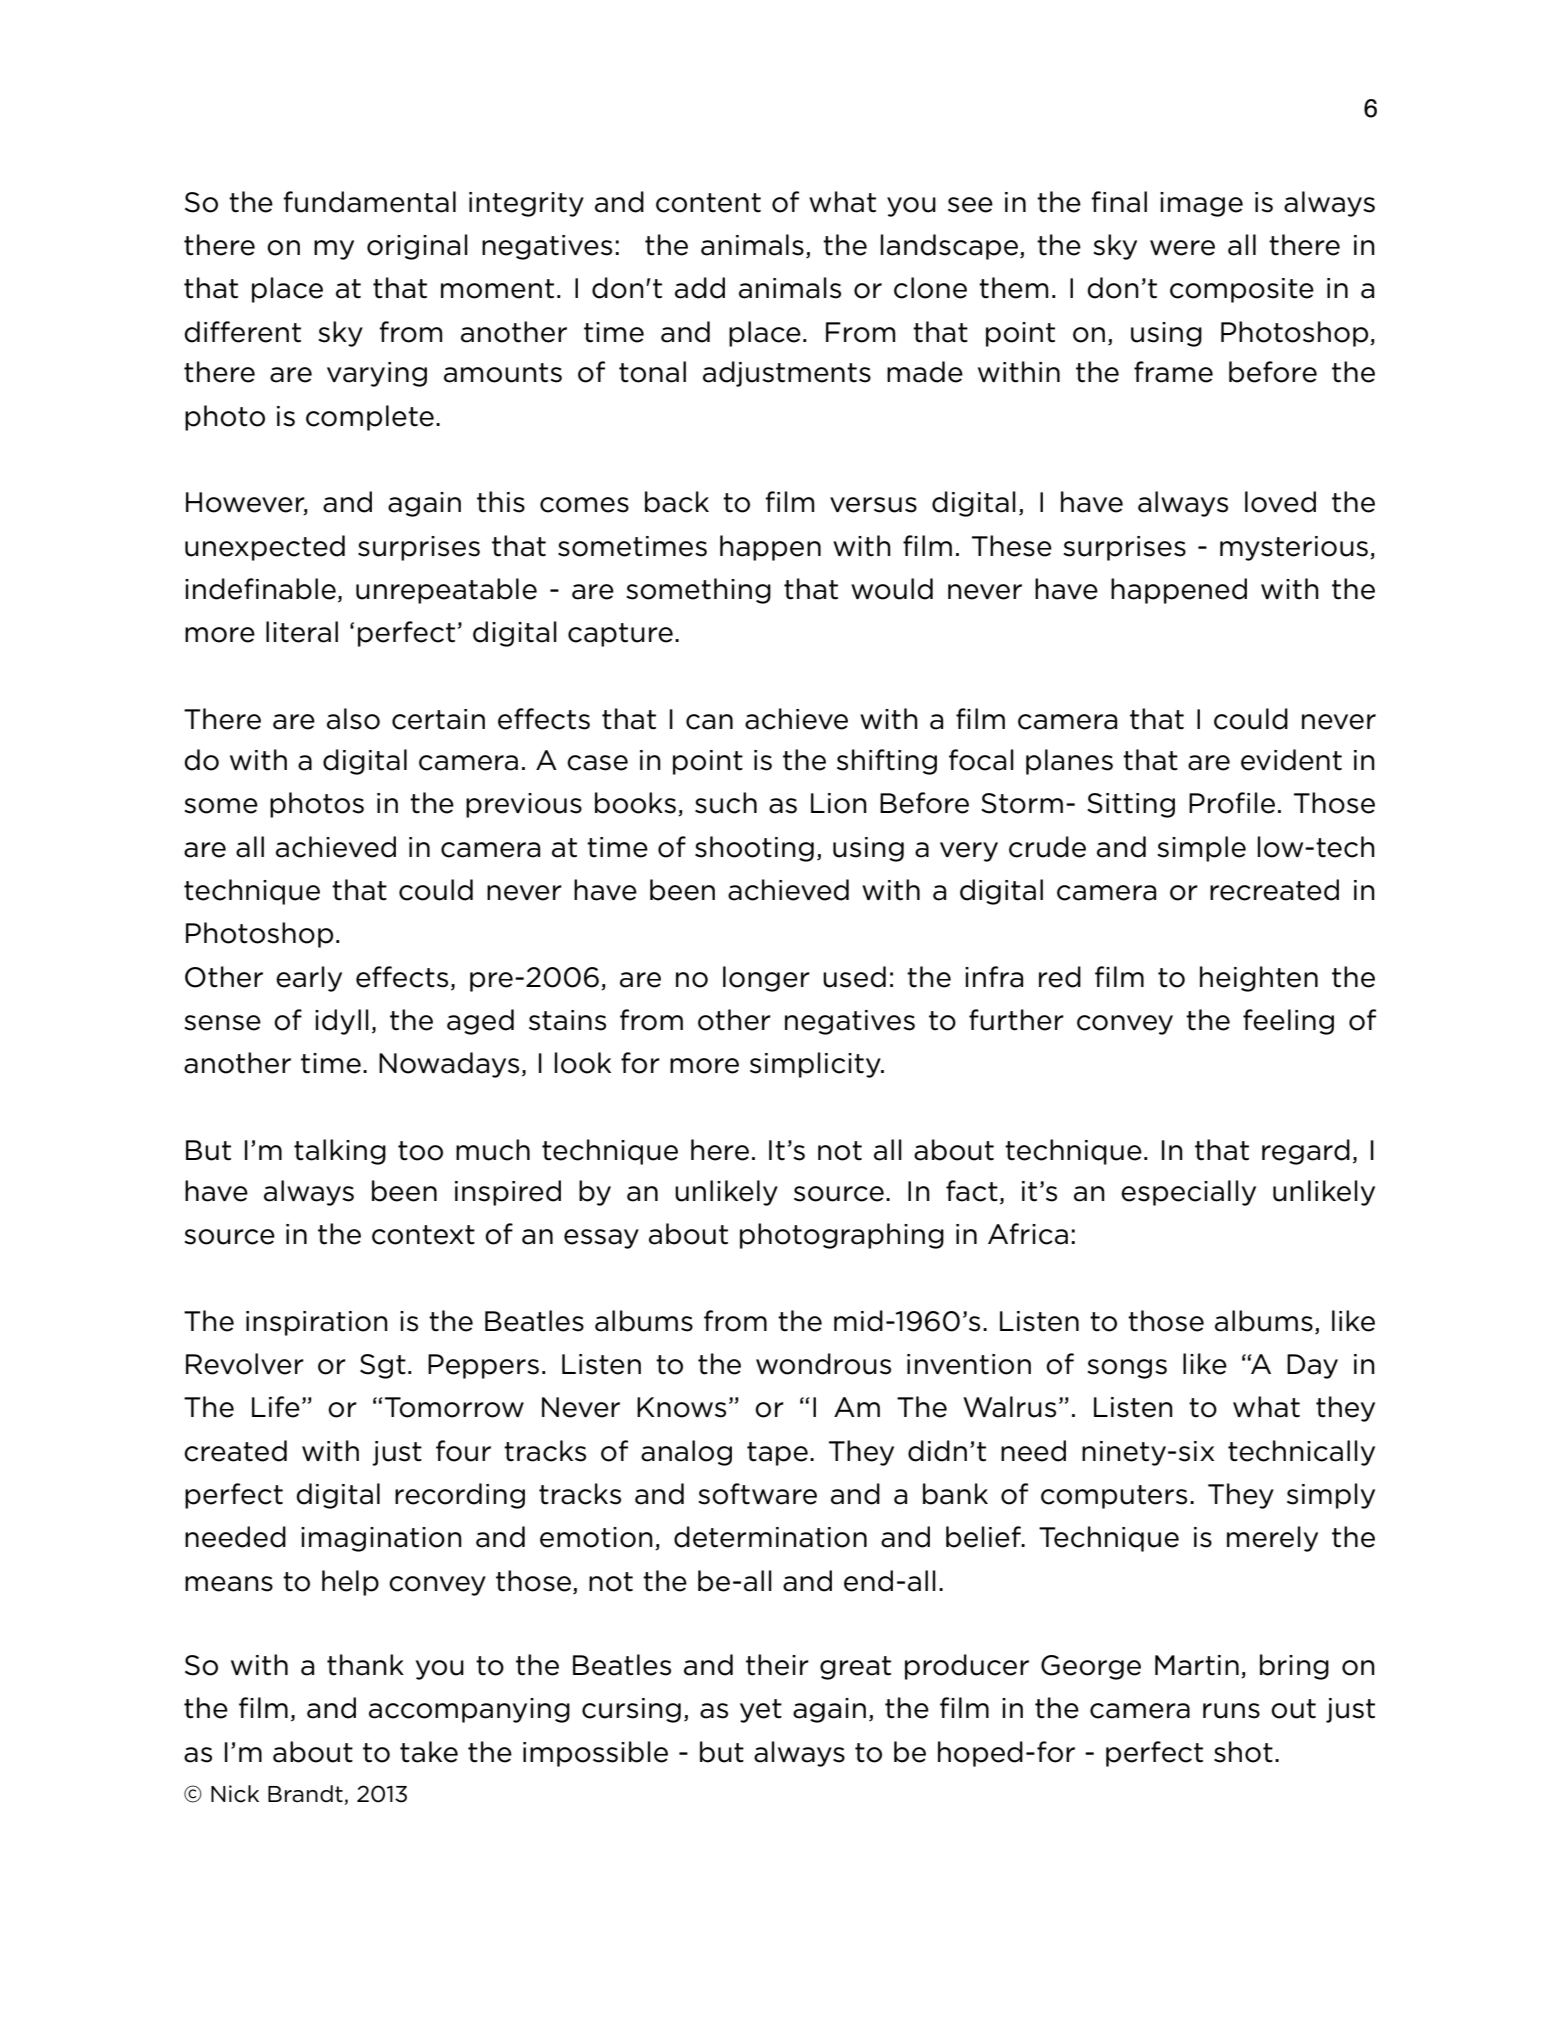 The width and height of the image is (1560, 2019). I want to click on wondrous, so click(823, 1364).
